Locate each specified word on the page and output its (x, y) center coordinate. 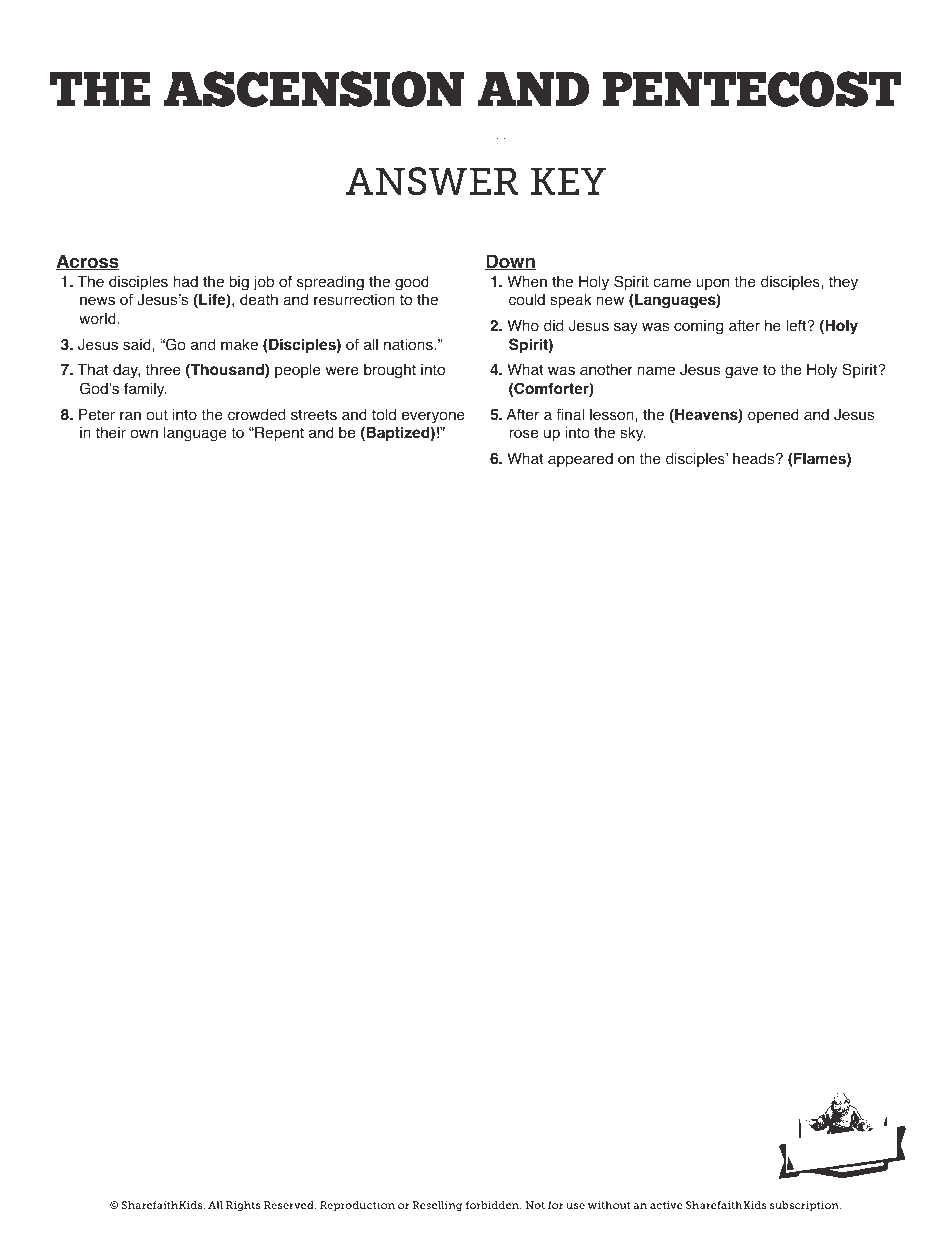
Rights (243, 1206)
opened (773, 416)
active (666, 1205)
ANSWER (432, 181)
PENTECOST (752, 89)
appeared (580, 460)
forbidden (493, 1205)
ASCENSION (313, 89)
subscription (805, 1206)
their (111, 433)
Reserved (290, 1205)
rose (523, 434)
